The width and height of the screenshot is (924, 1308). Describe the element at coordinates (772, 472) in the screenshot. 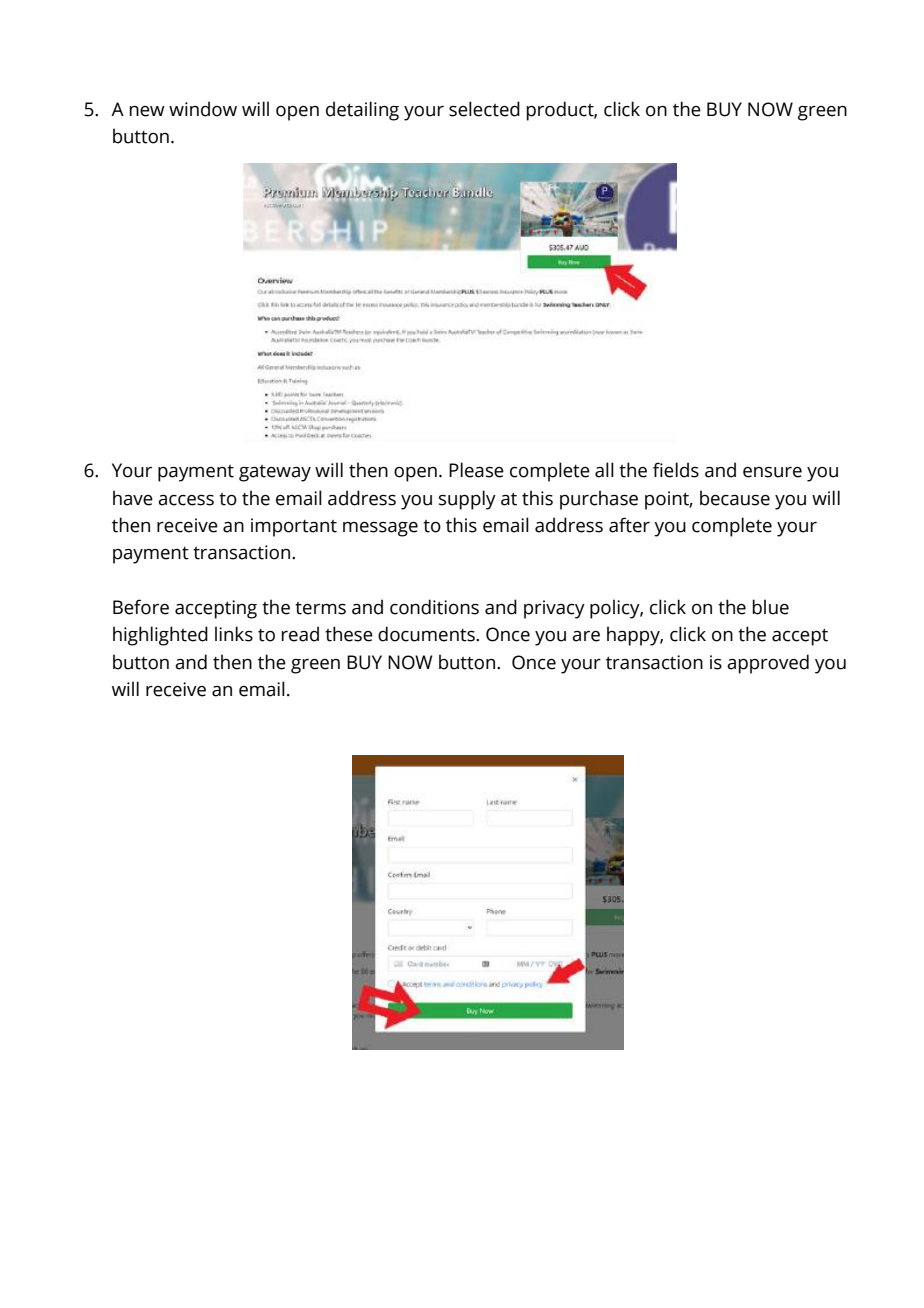

I see `ensure` at that location.
